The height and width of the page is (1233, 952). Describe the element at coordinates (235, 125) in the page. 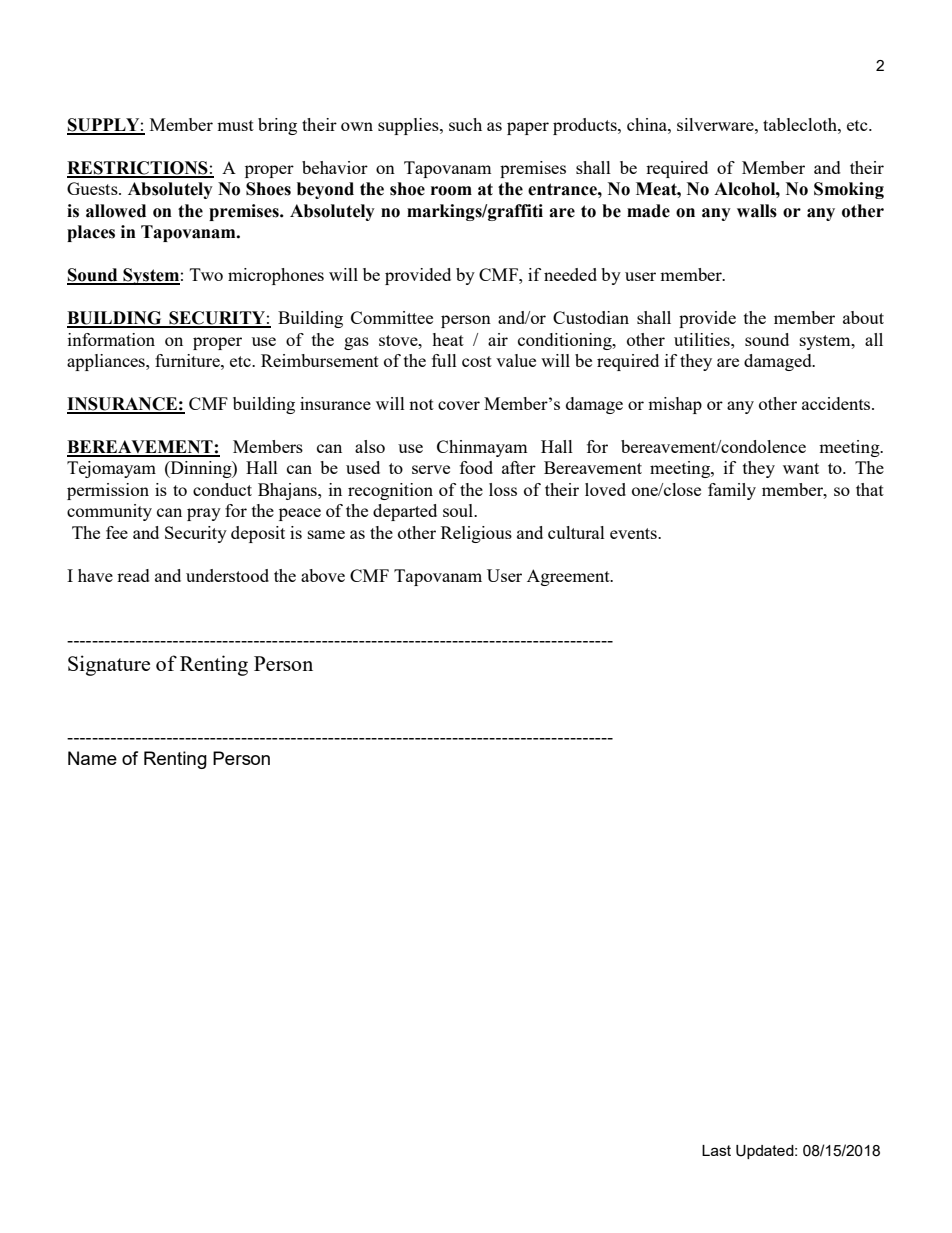

I see `must` at that location.
